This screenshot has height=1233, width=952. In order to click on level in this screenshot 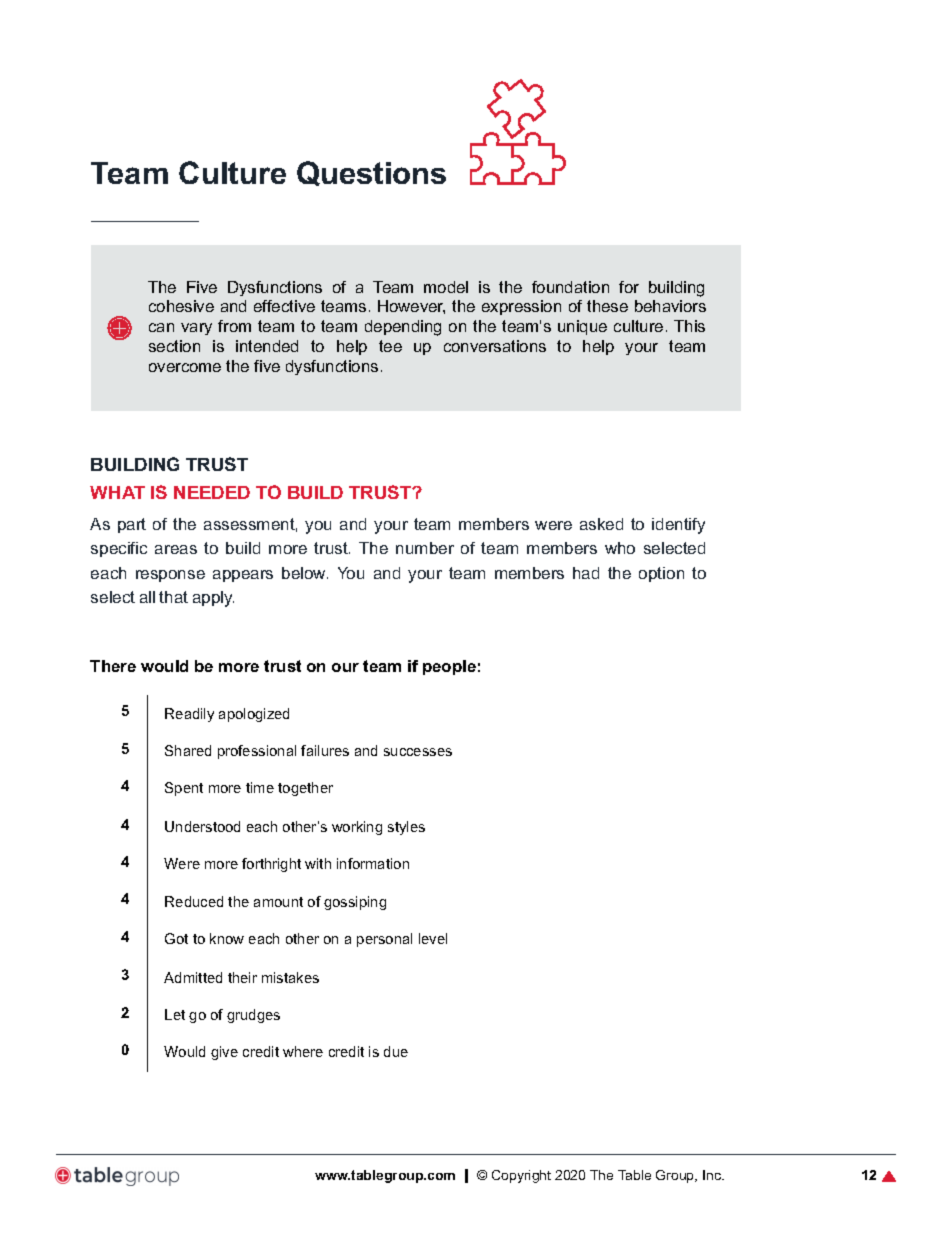, I will do `click(433, 938)`.
